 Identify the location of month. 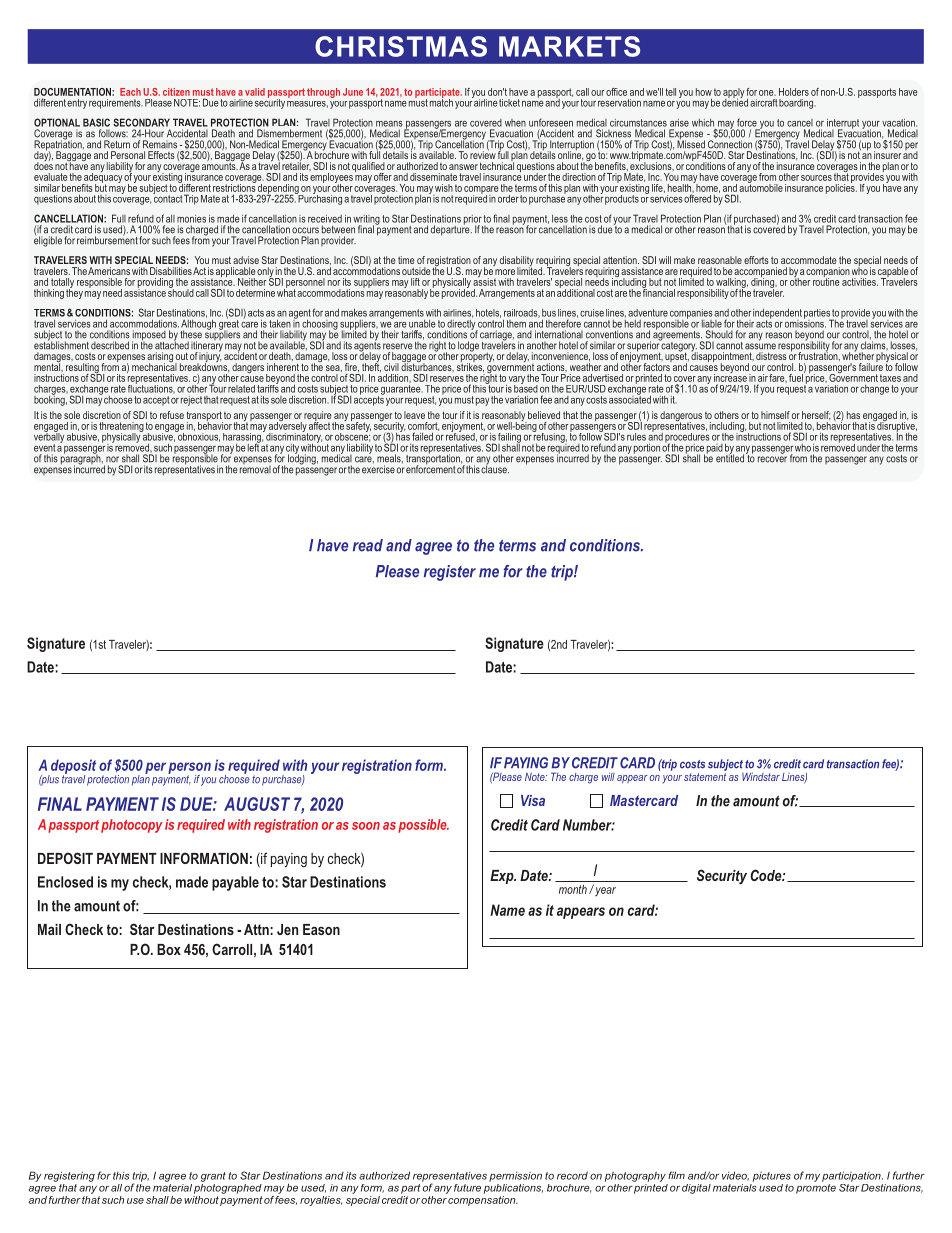
(573, 889).
